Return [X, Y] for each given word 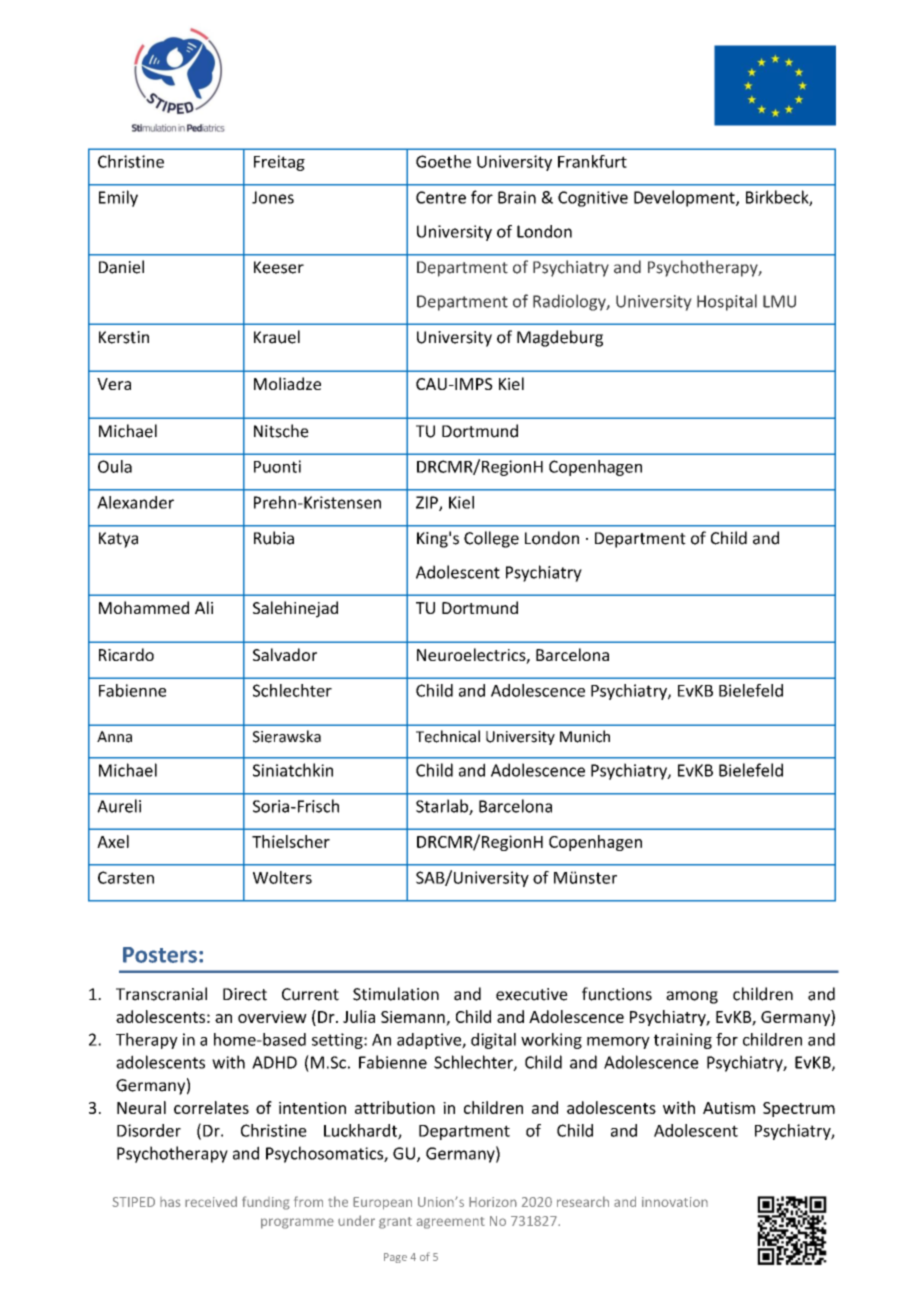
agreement [451, 1223]
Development [685, 198]
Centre [441, 197]
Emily [118, 198]
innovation [675, 1202]
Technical [448, 736]
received [211, 1201]
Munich [585, 736]
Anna [114, 737]
